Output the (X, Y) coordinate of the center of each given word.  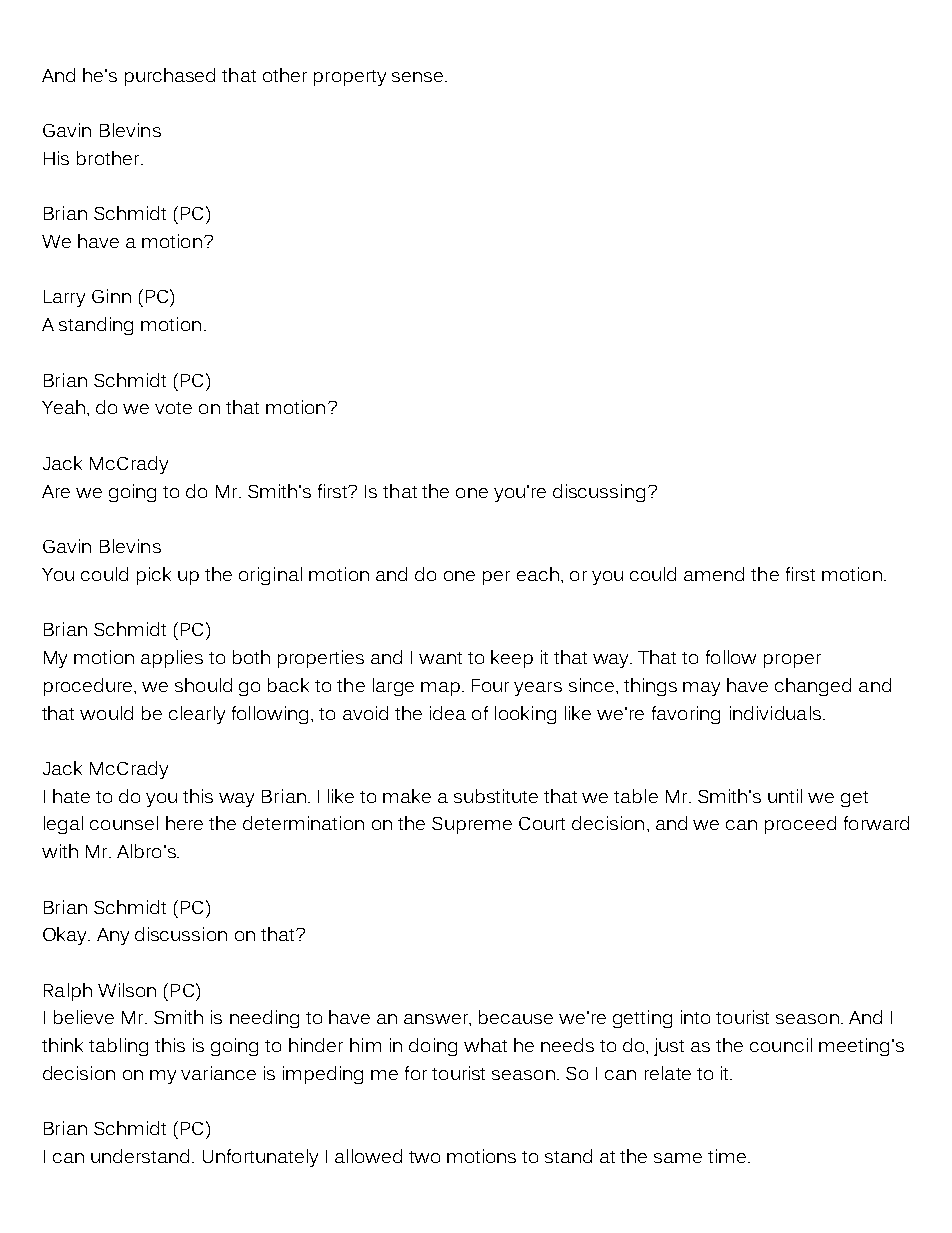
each (538, 574)
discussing (599, 493)
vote (173, 408)
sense (417, 77)
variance (218, 1073)
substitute (496, 796)
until (785, 796)
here (184, 823)
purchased (170, 77)
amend (714, 574)
